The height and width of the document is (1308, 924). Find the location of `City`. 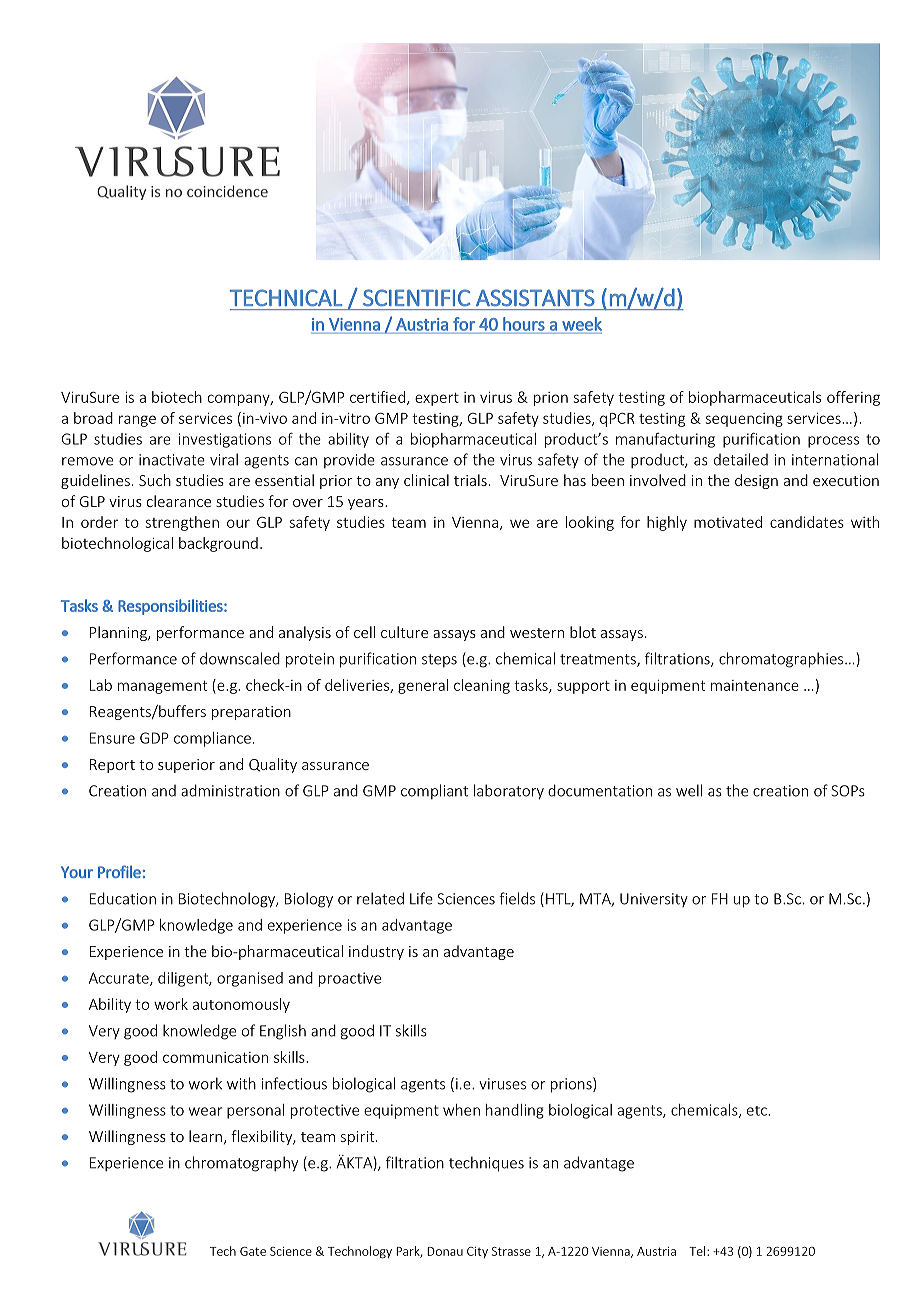

City is located at coordinates (477, 1252).
